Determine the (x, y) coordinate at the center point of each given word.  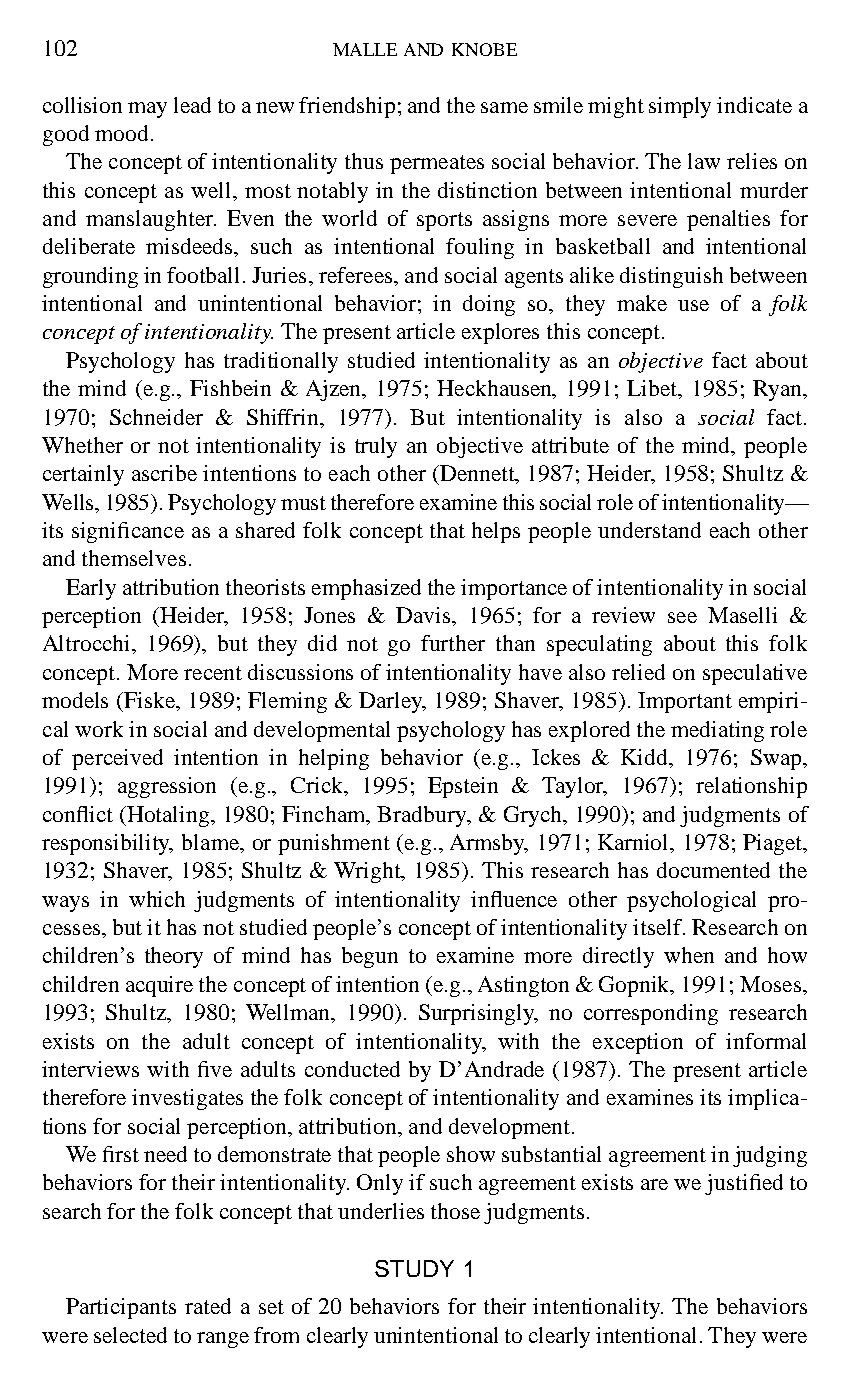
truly (376, 447)
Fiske (151, 701)
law (704, 161)
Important (685, 702)
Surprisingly (478, 1014)
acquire (159, 986)
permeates (437, 164)
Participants (121, 1308)
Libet (653, 389)
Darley (392, 702)
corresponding (651, 1014)
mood (121, 133)
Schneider (156, 417)
